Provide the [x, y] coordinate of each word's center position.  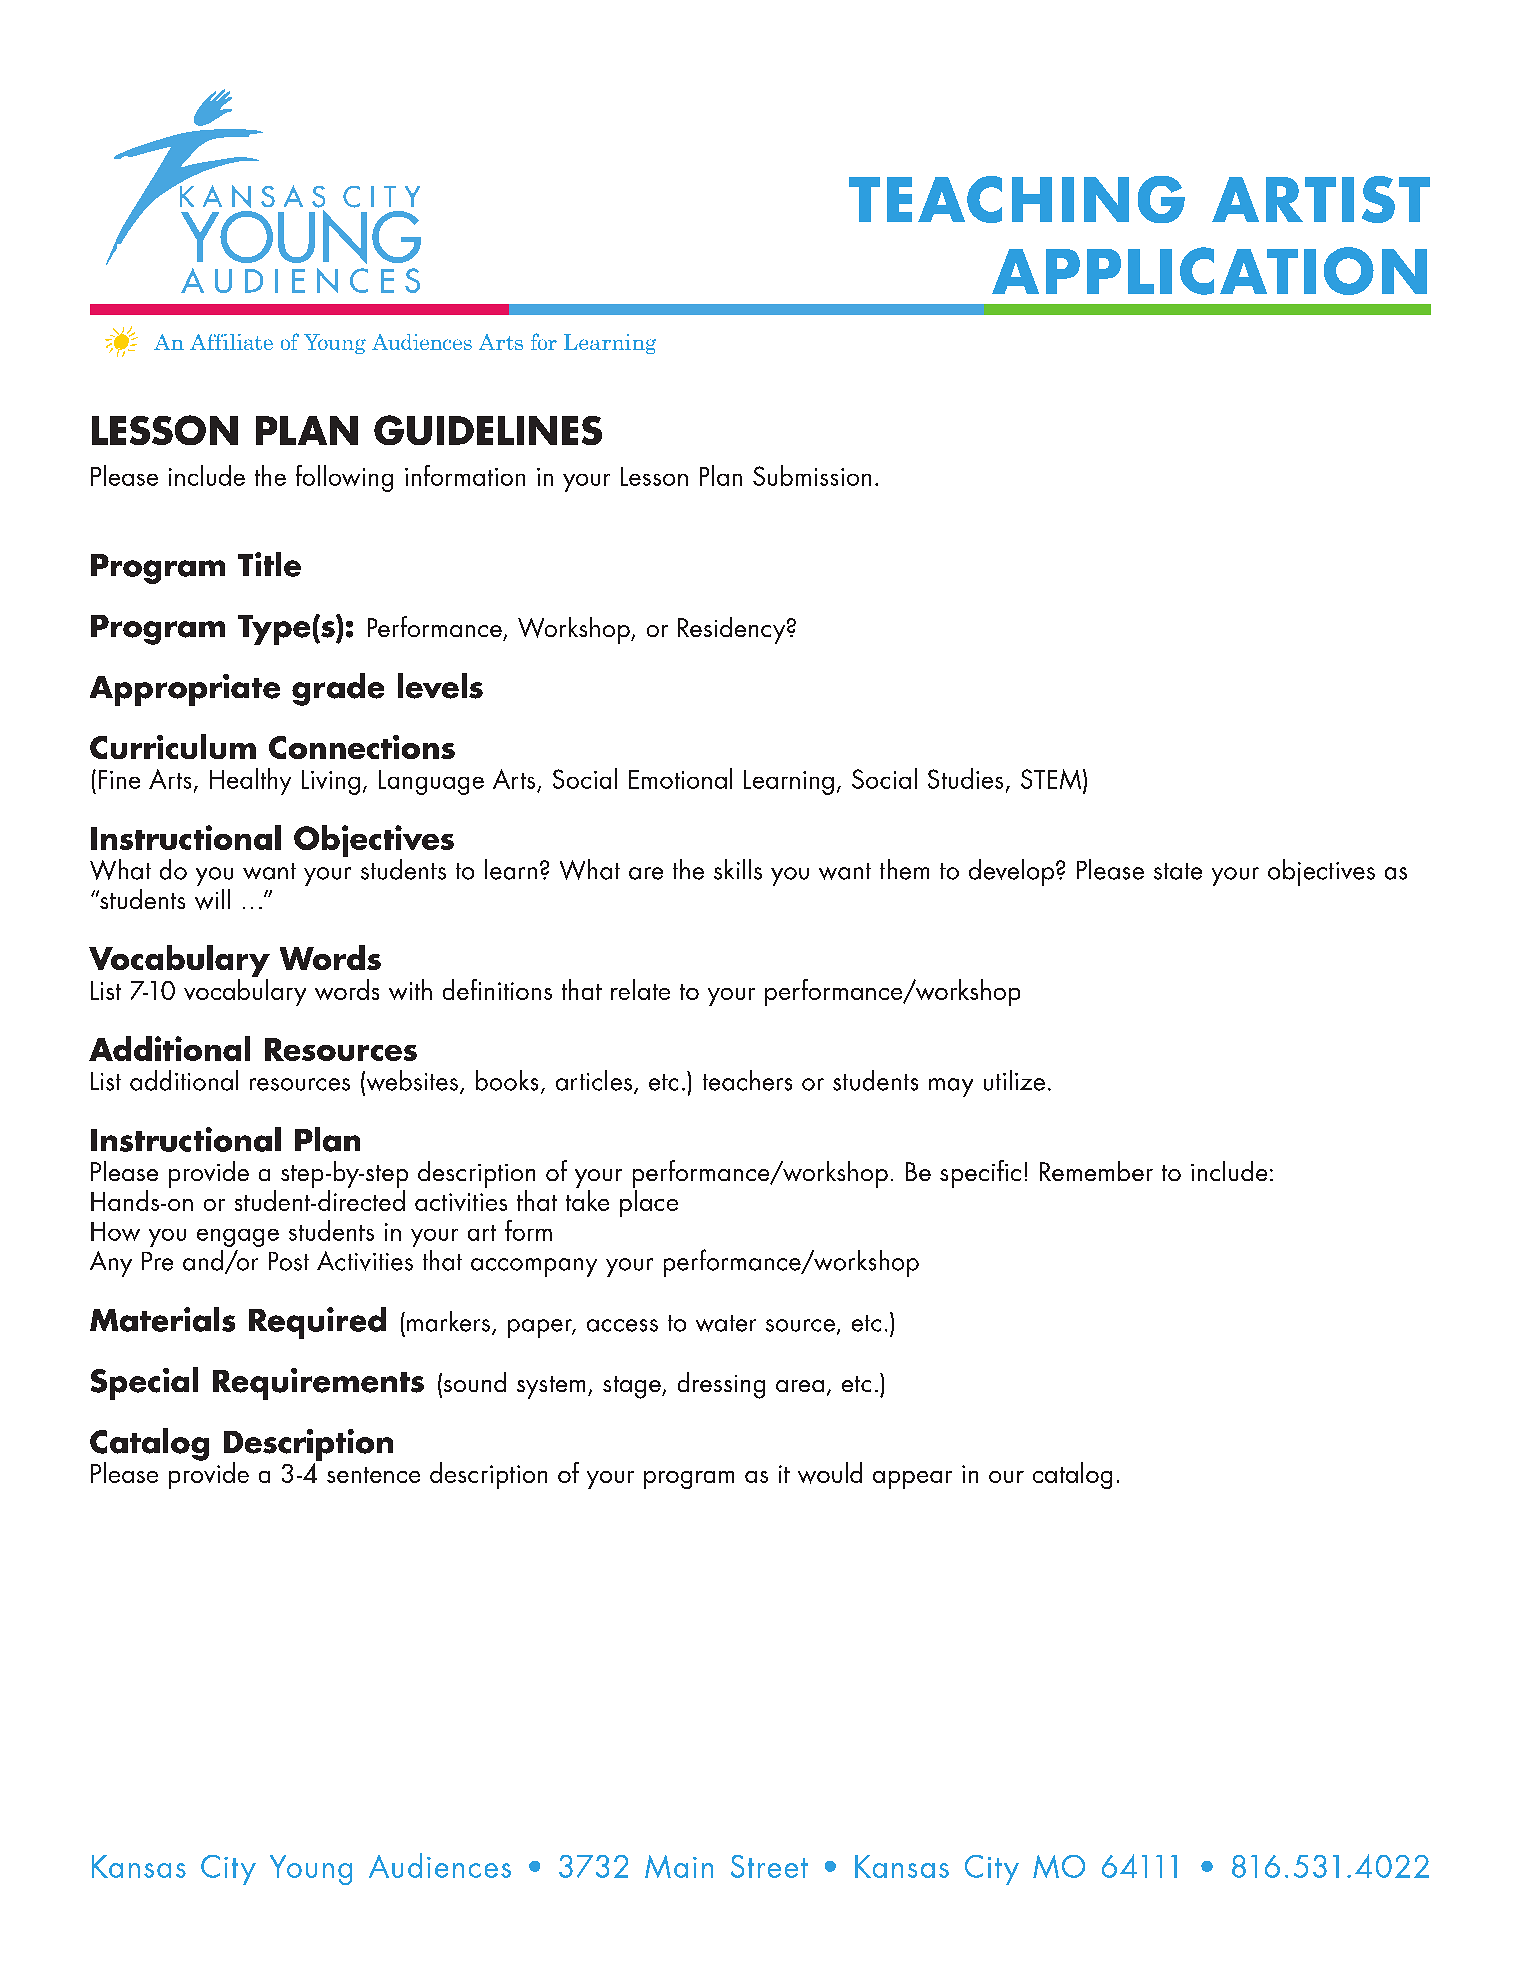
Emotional [680, 778]
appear [912, 1480]
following [344, 478]
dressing [721, 1385]
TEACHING [1017, 199]
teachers [747, 1080]
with [410, 989]
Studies [965, 778]
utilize [1014, 1080]
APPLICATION [1209, 271]
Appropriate [185, 690]
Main [679, 1866]
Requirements [318, 1384]
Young [311, 1870]
